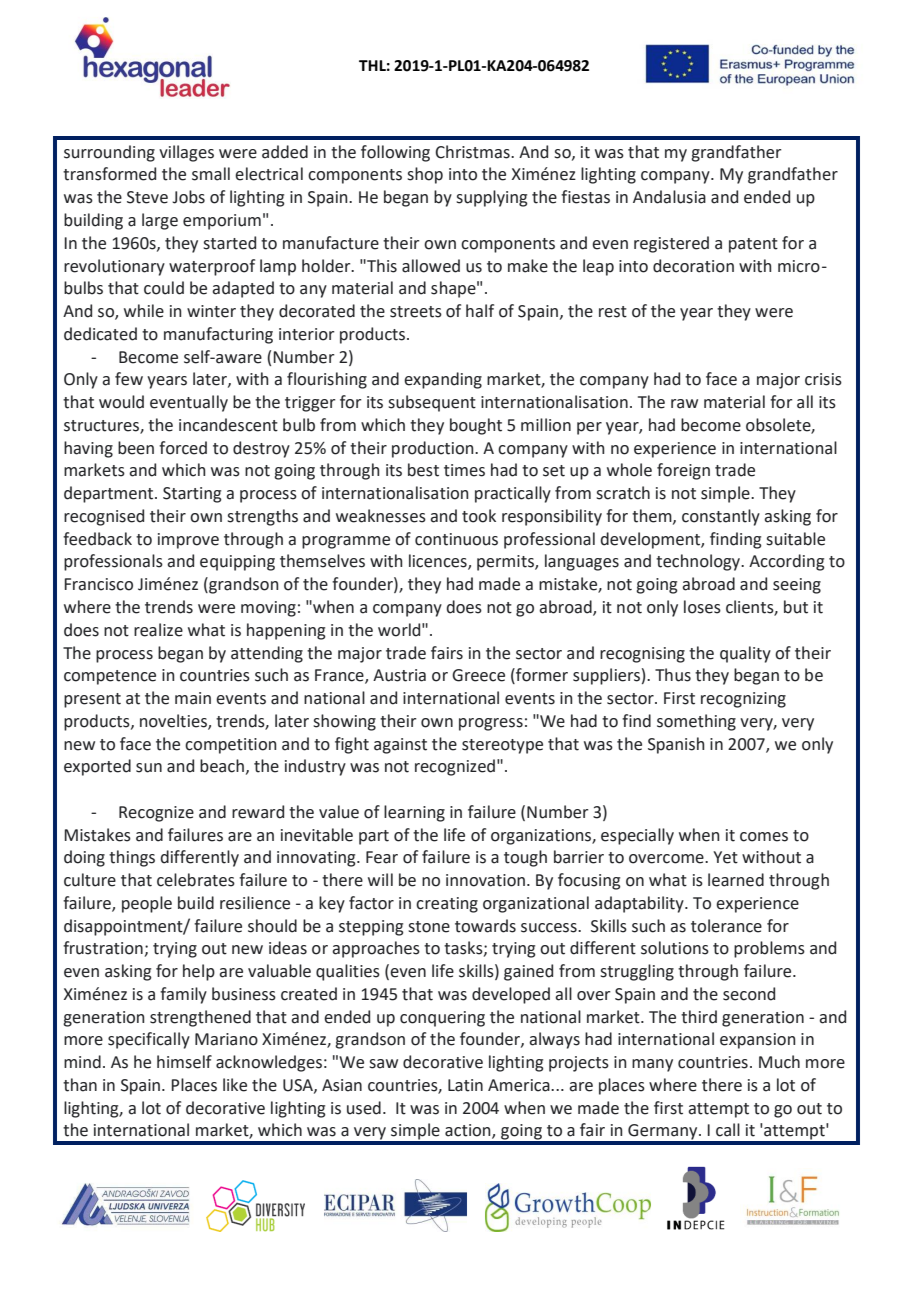 The width and height of the screenshot is (924, 1308). Describe the element at coordinates (158, 630) in the screenshot. I see `realize` at that location.
